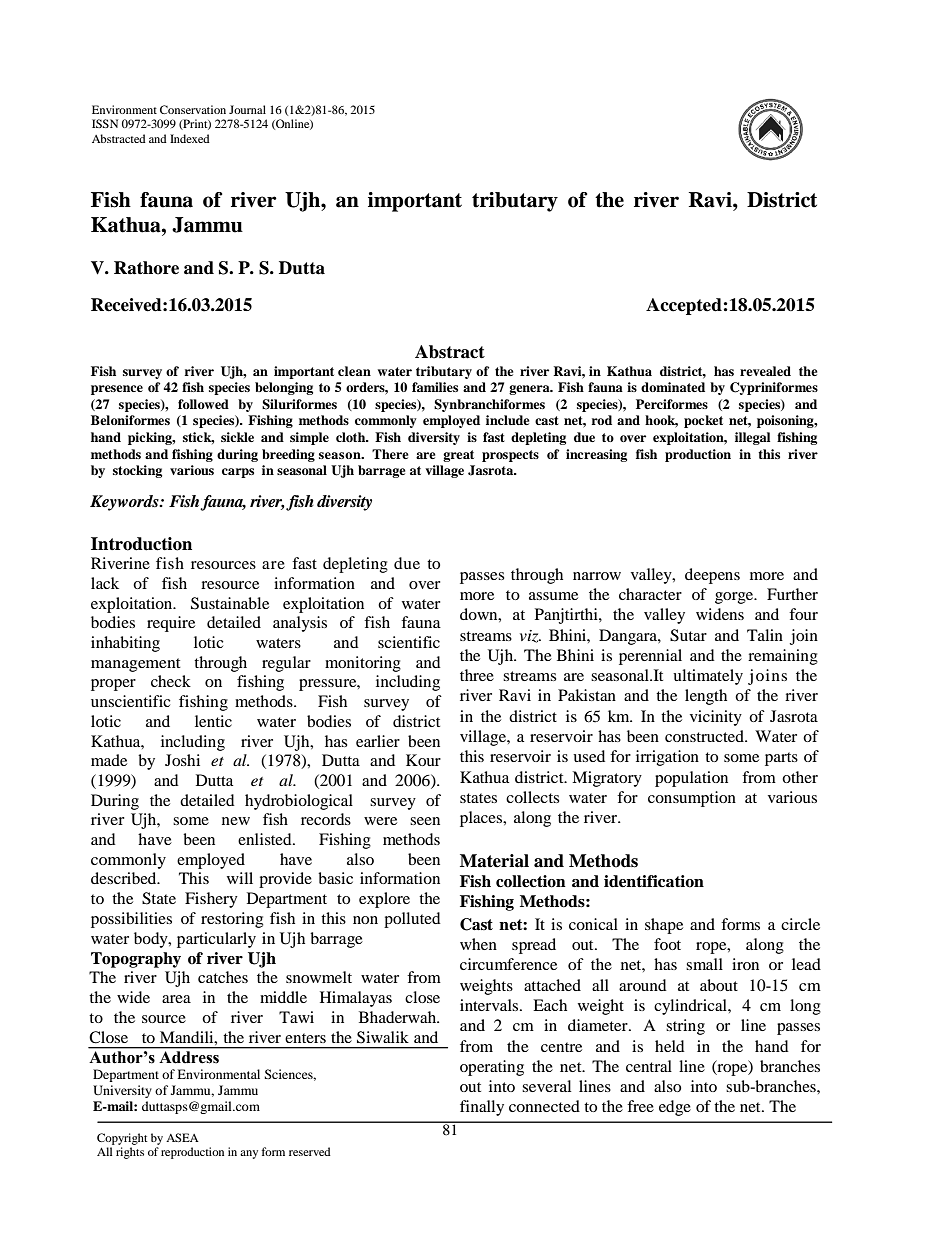 The height and width of the page is (1233, 952). What do you see at coordinates (182, 1137) in the page?
I see `ASEA` at bounding box center [182, 1137].
